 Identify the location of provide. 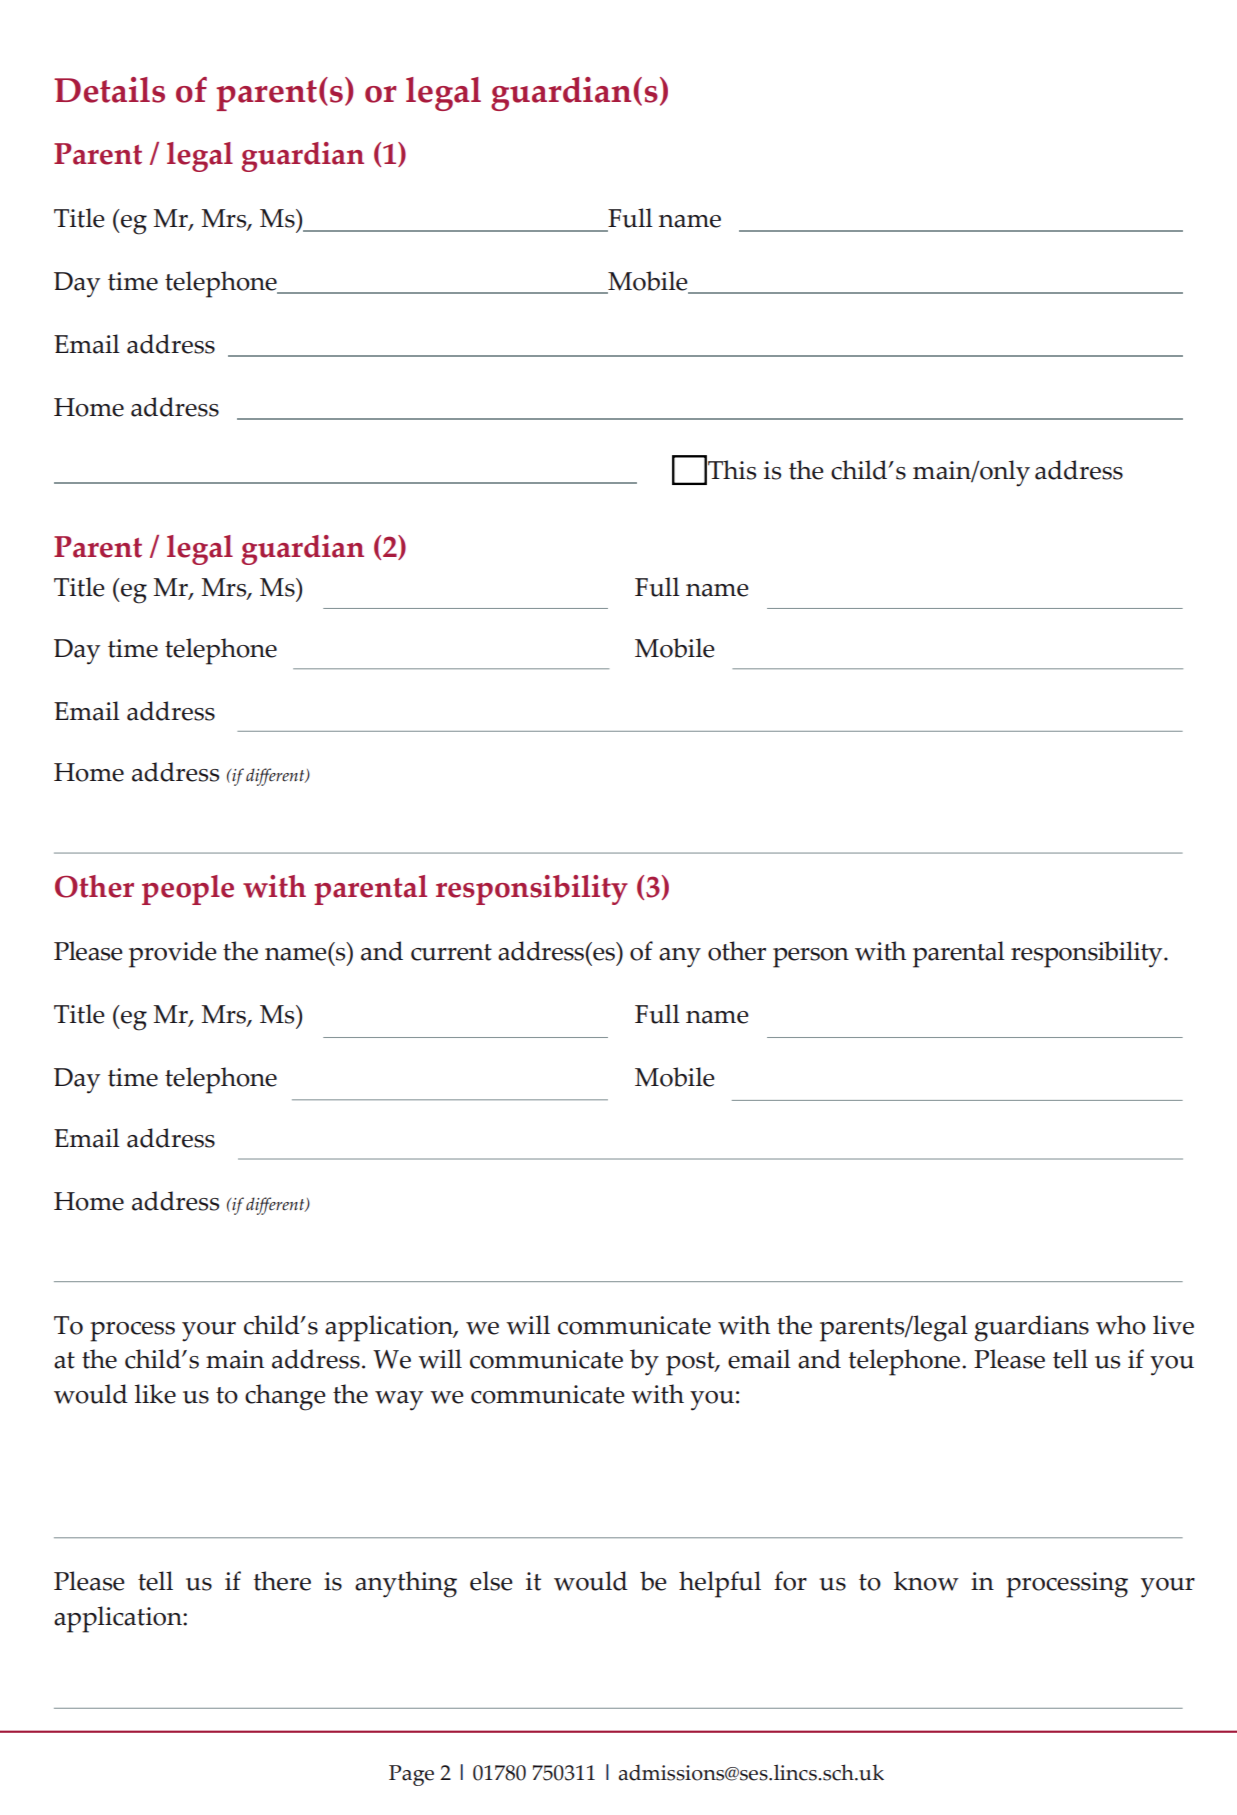
(173, 954).
